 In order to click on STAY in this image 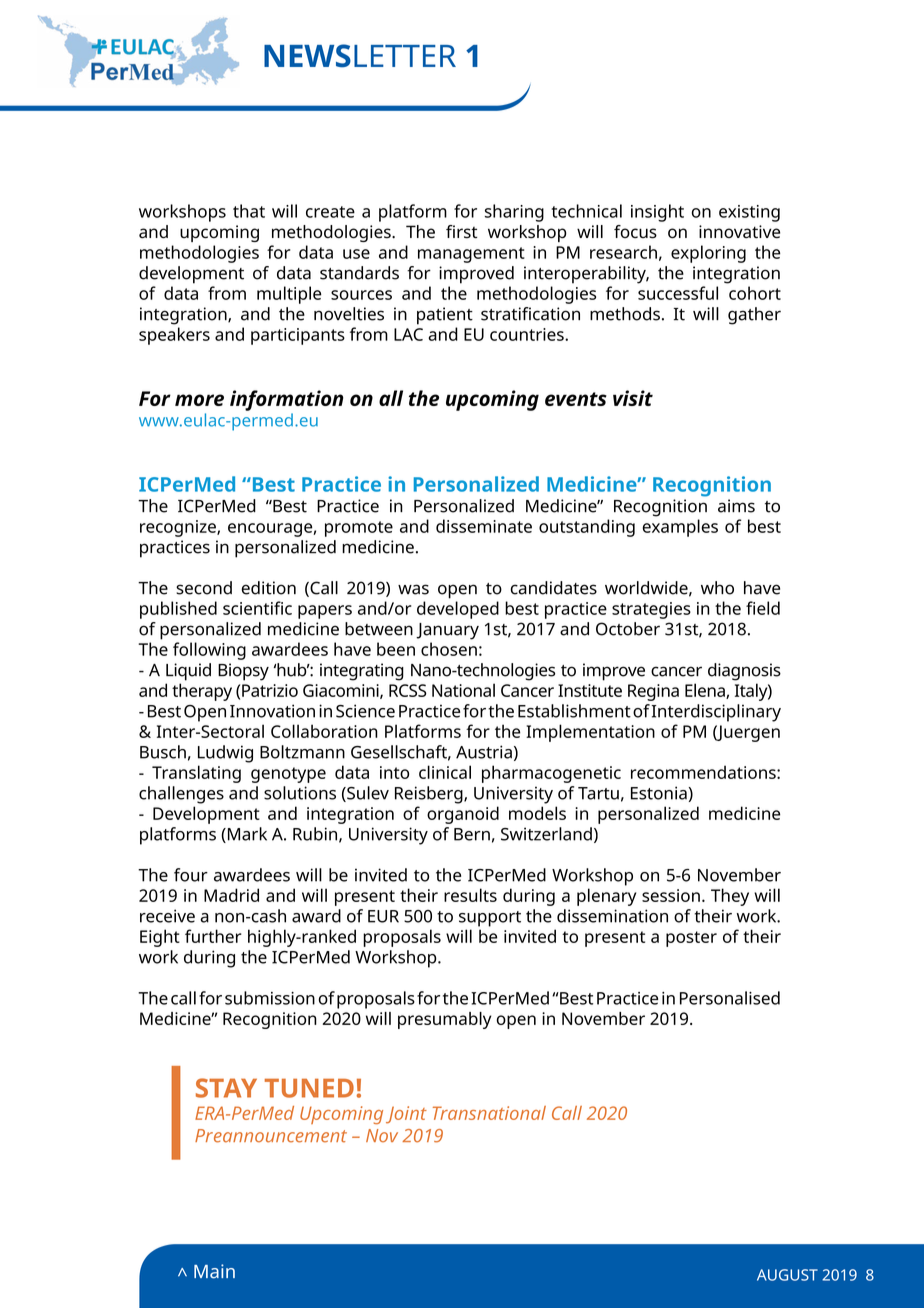, I will do `click(226, 1088)`.
